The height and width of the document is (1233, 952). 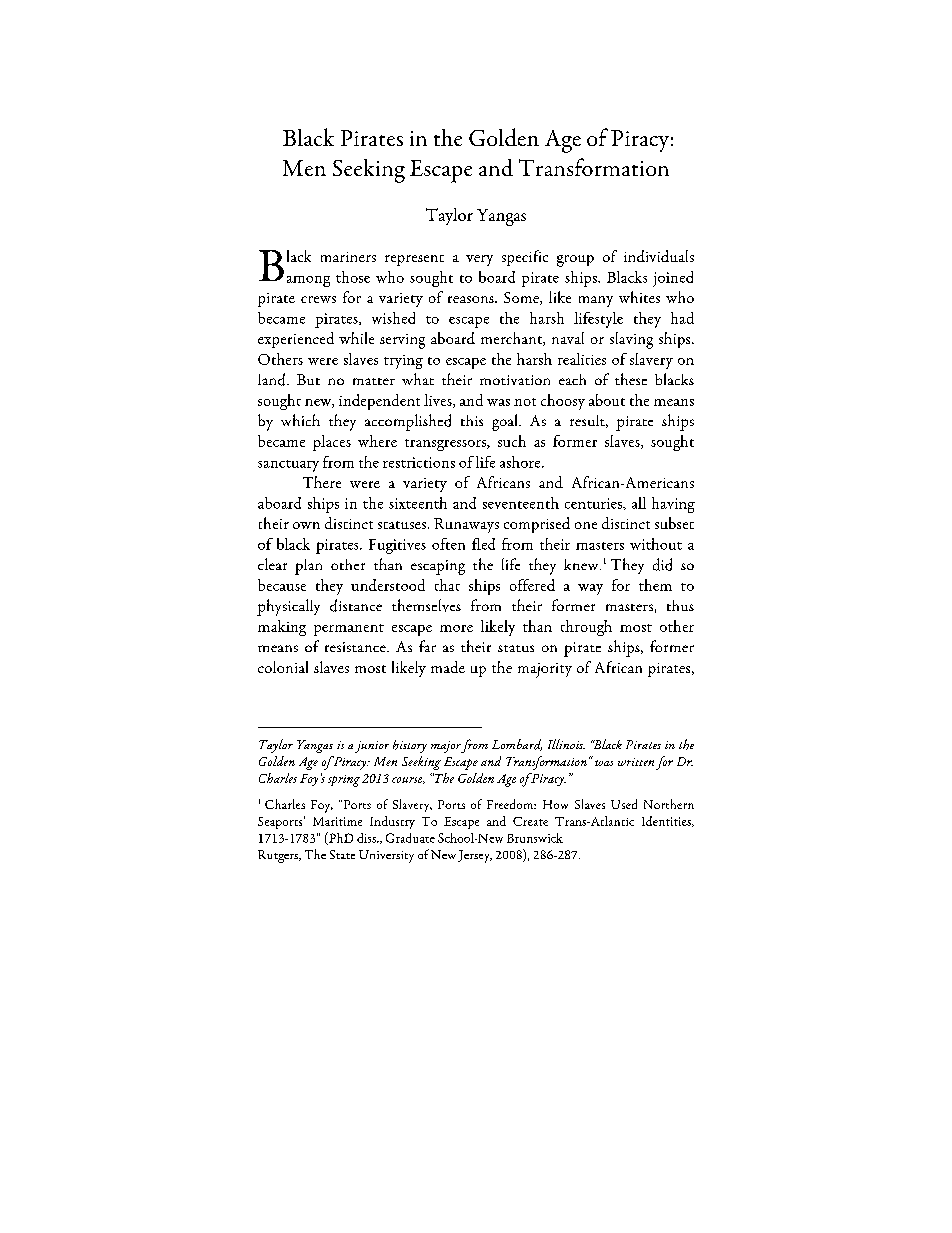 I want to click on specific, so click(x=525, y=258).
